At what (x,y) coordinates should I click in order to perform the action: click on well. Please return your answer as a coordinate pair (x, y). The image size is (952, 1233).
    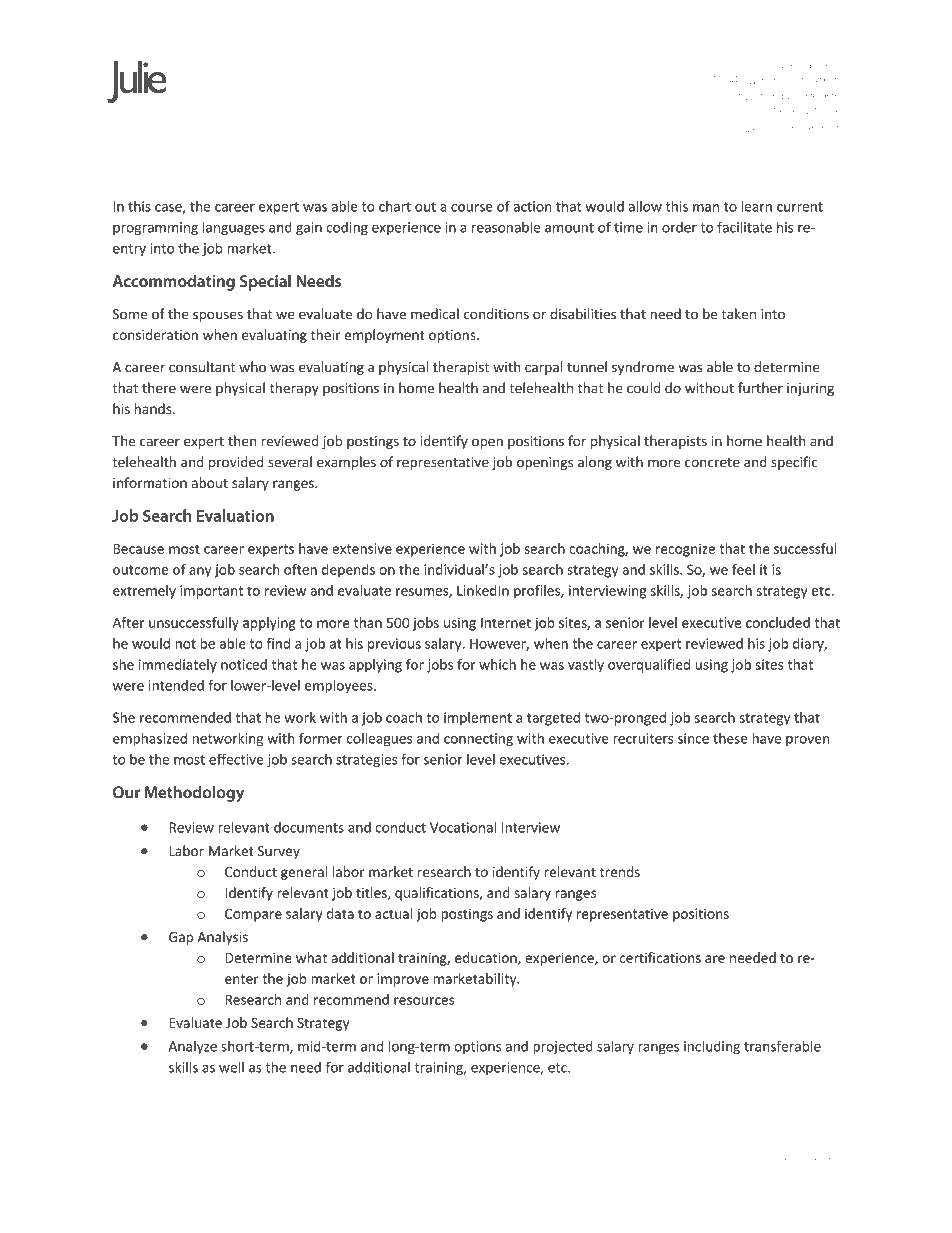
    Looking at the image, I should click on (231, 1067).
